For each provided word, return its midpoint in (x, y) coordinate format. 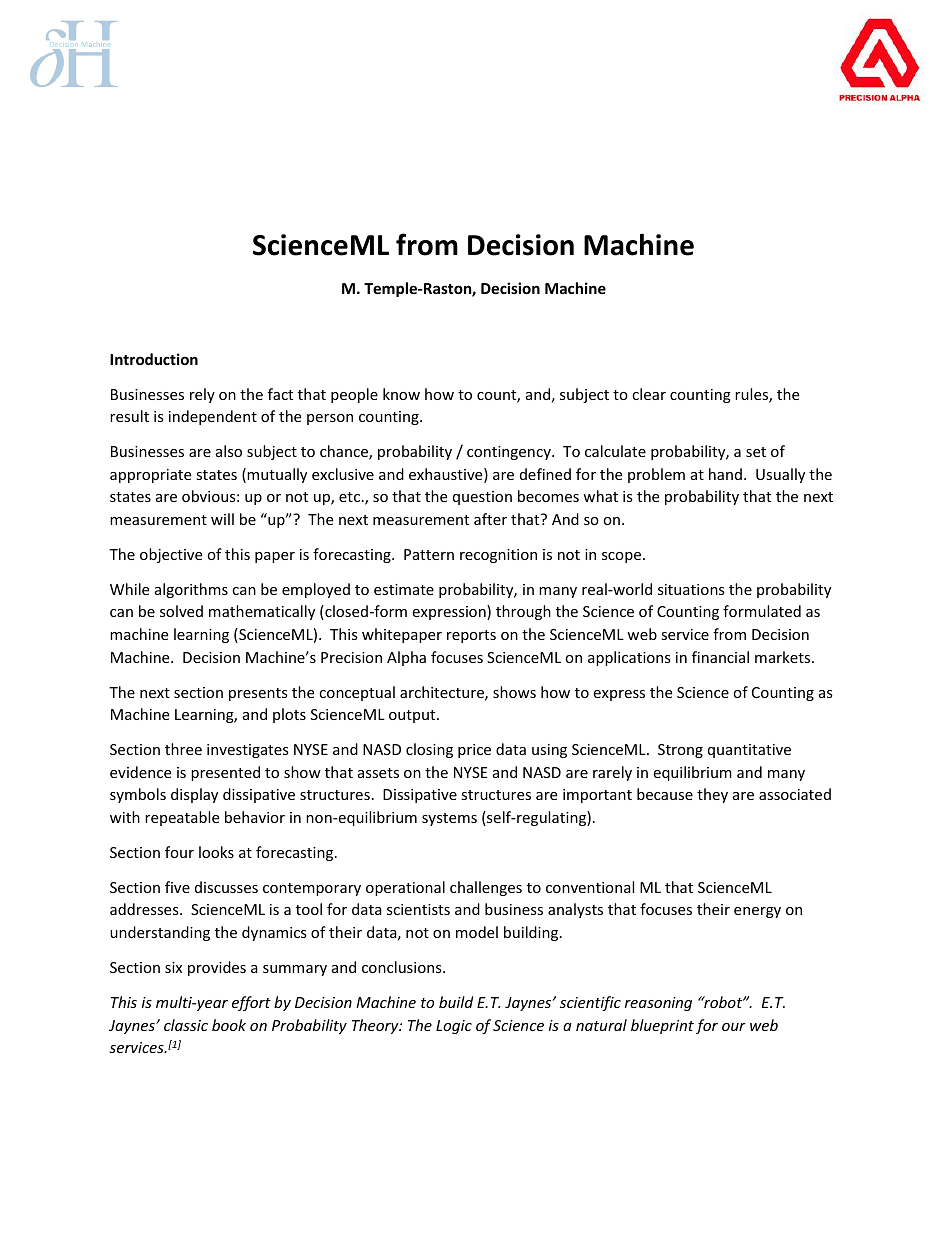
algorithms (191, 590)
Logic (454, 1027)
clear (649, 394)
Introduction (154, 359)
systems (449, 819)
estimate (404, 589)
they (712, 795)
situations (691, 589)
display (194, 795)
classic (186, 1025)
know (401, 394)
